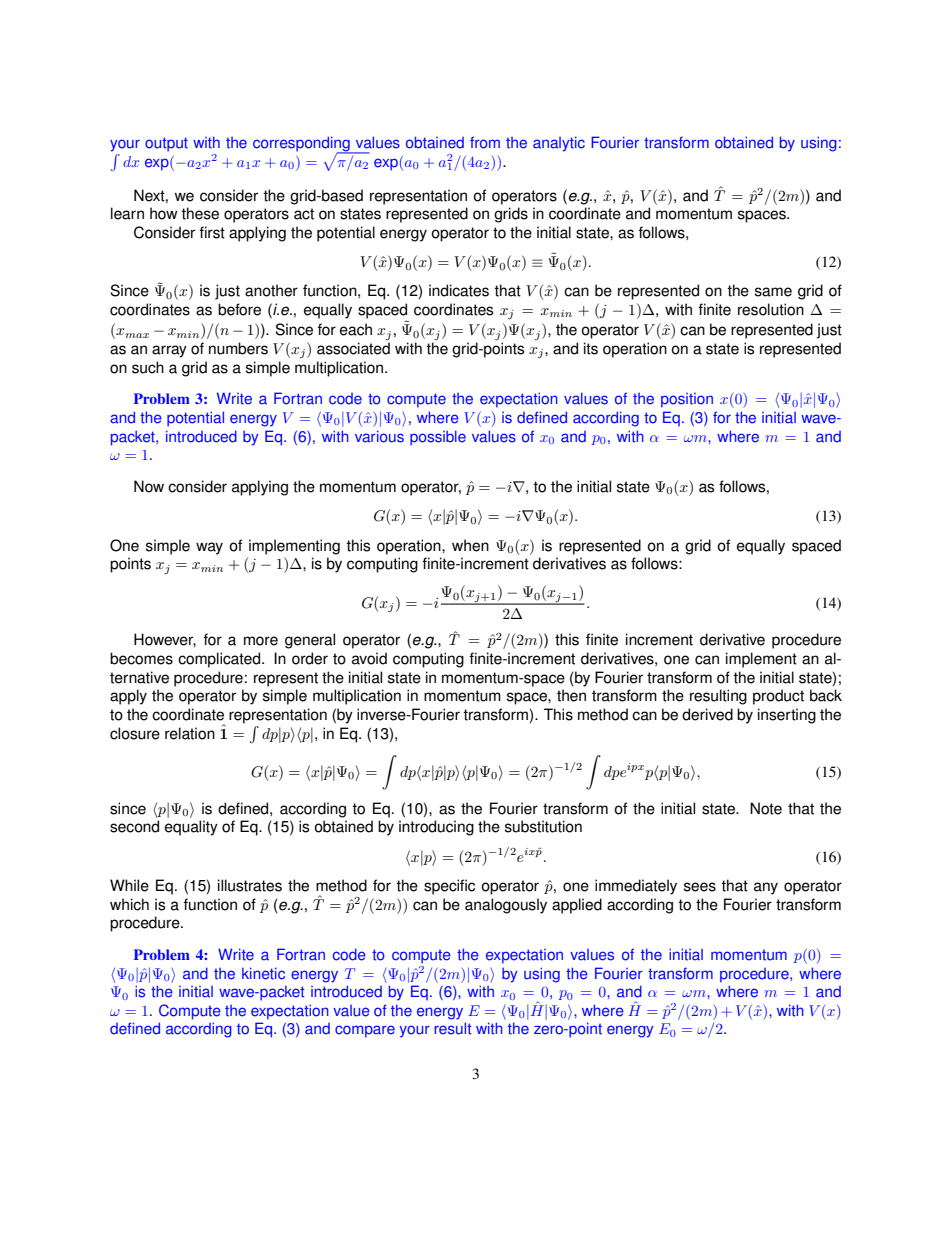  Describe the element at coordinates (191, 828) in the page. I see `equality` at that location.
